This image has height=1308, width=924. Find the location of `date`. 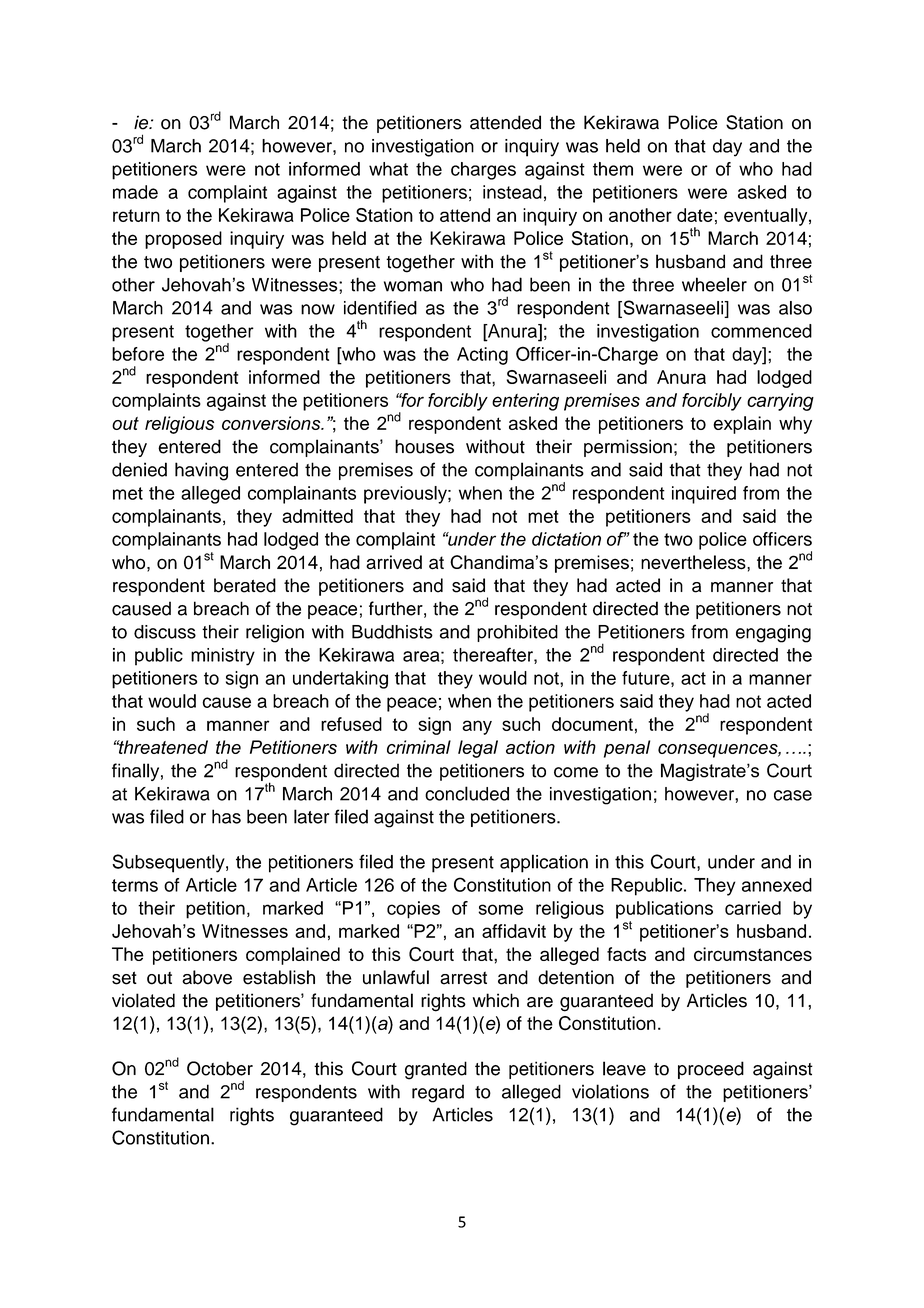

date is located at coordinates (695, 215).
